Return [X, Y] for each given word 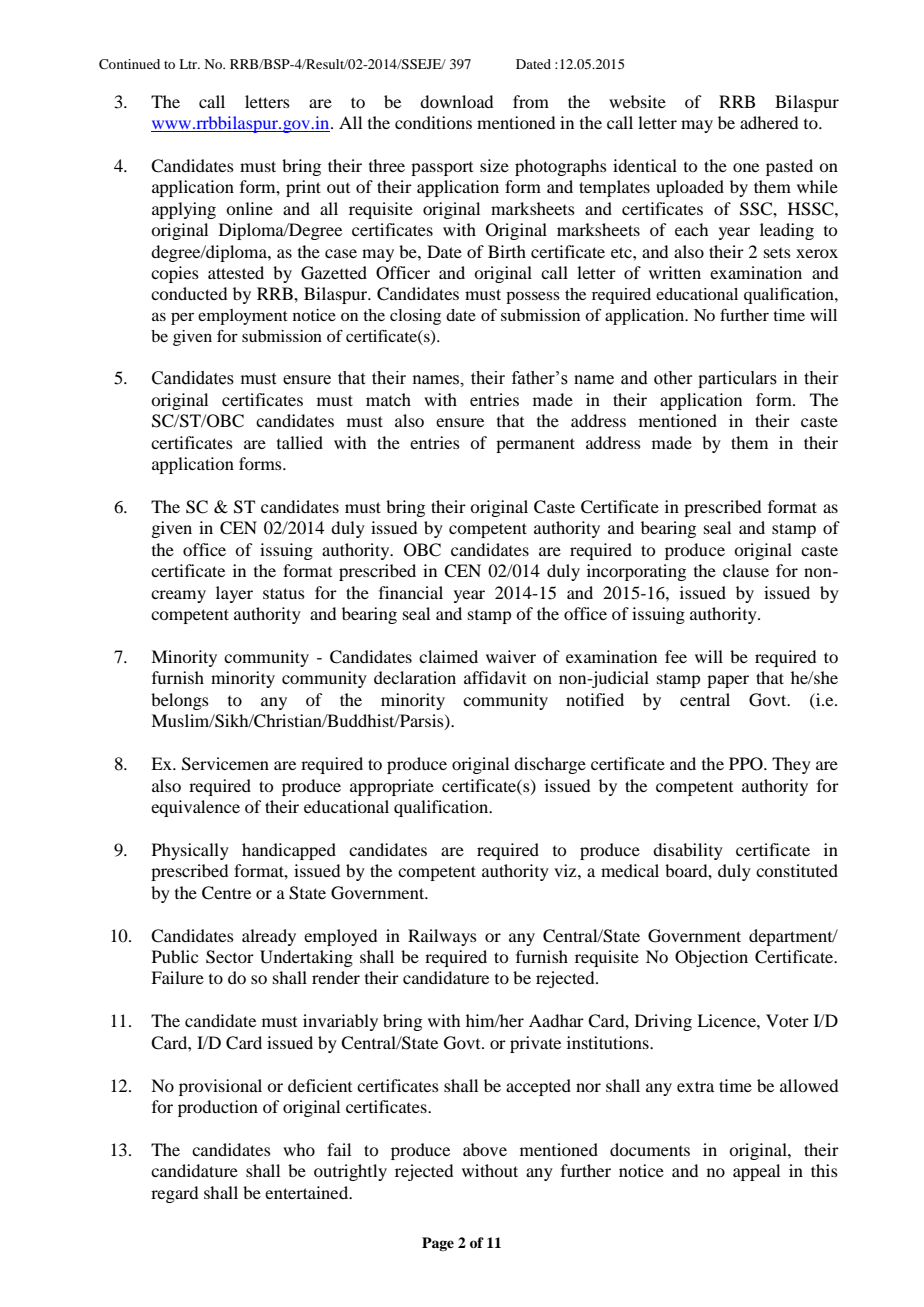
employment [243, 317]
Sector [230, 957]
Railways [442, 937]
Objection [711, 958]
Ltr [189, 64]
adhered [769, 122]
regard [174, 1194]
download [456, 101]
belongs [180, 701]
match [388, 399]
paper [728, 681]
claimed [448, 656]
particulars [737, 379]
